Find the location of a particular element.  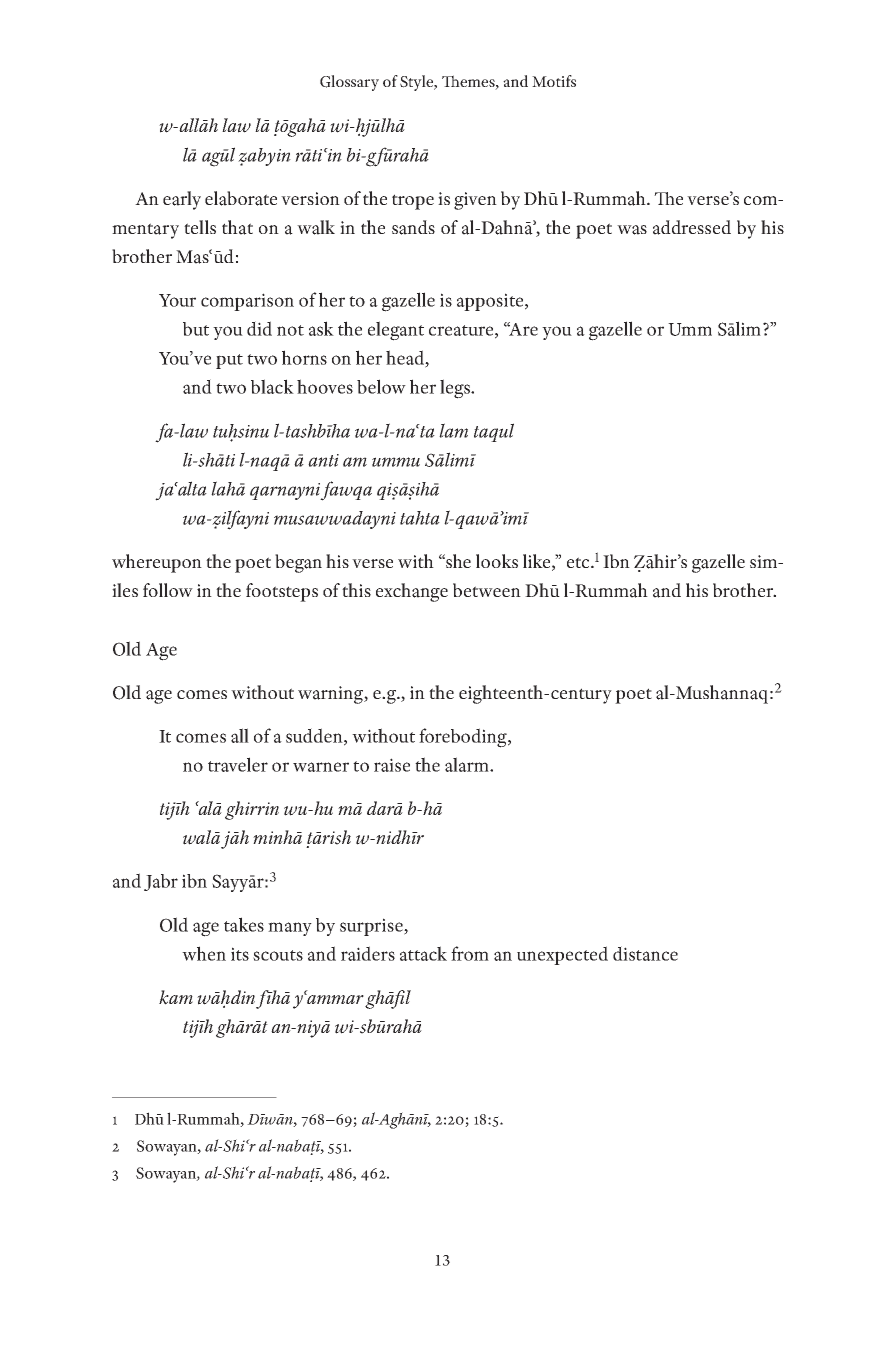

when is located at coordinates (204, 953).
